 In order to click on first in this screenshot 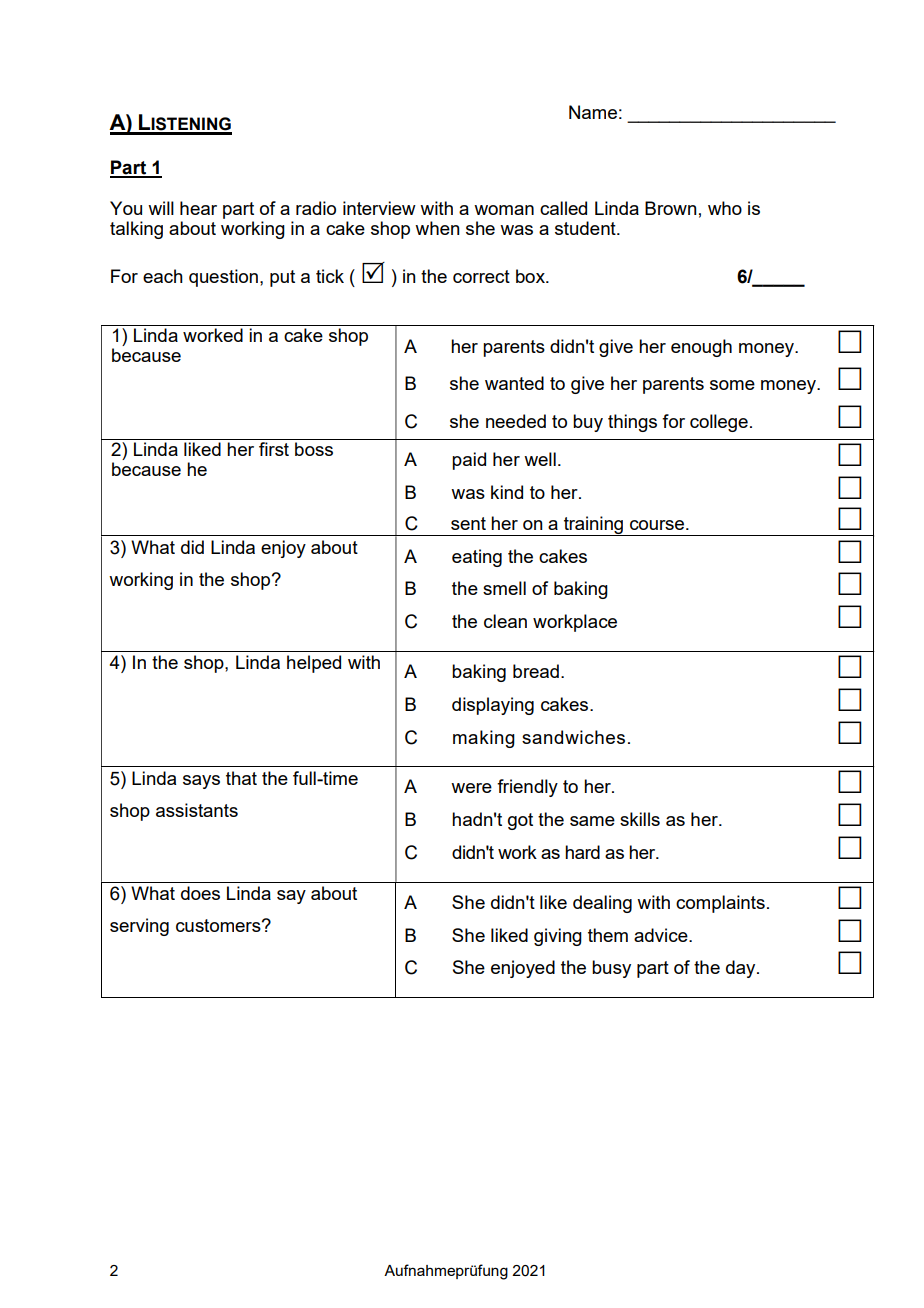, I will do `click(274, 449)`.
